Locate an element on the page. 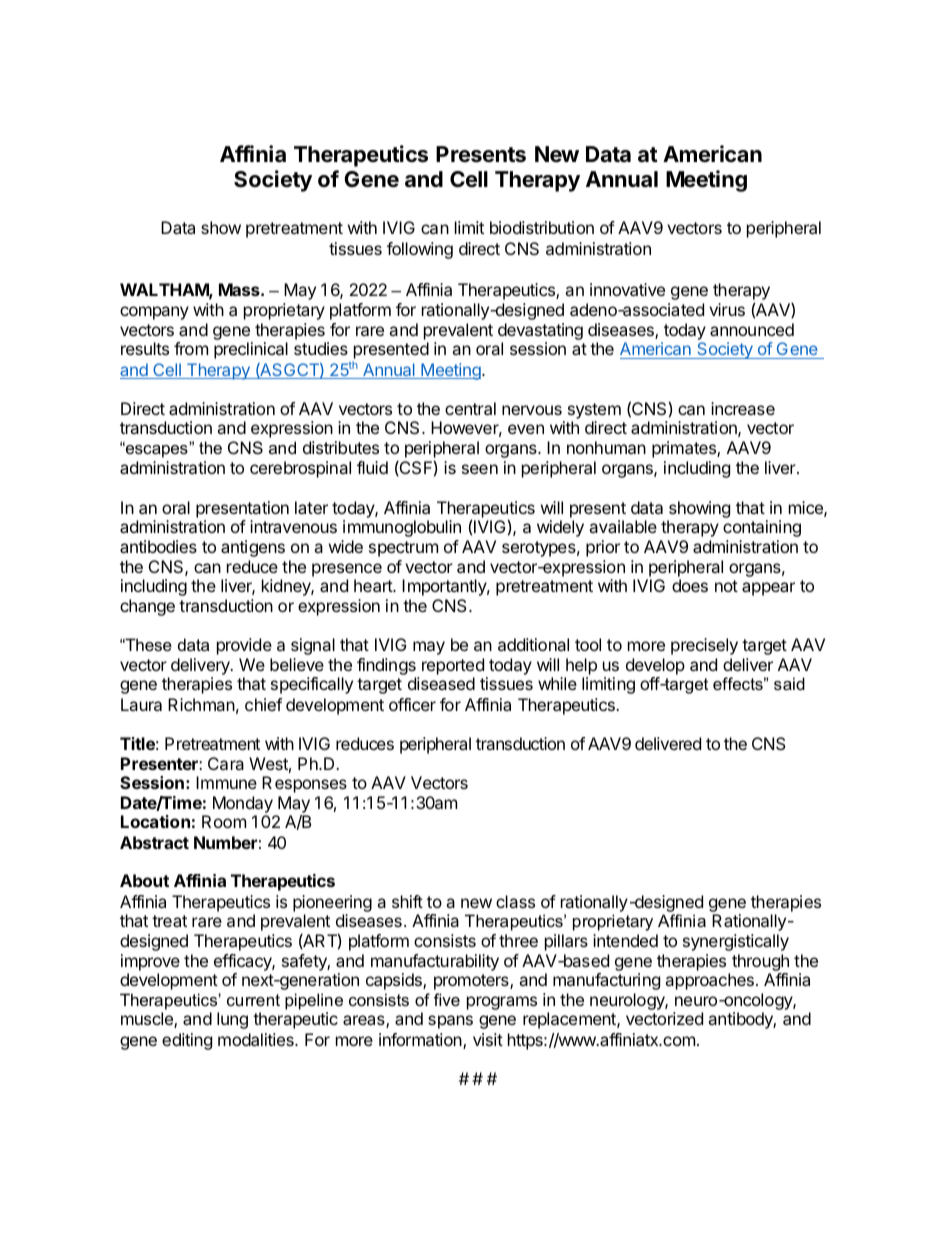 The height and width of the image is (1233, 952). Mass is located at coordinates (240, 289).
